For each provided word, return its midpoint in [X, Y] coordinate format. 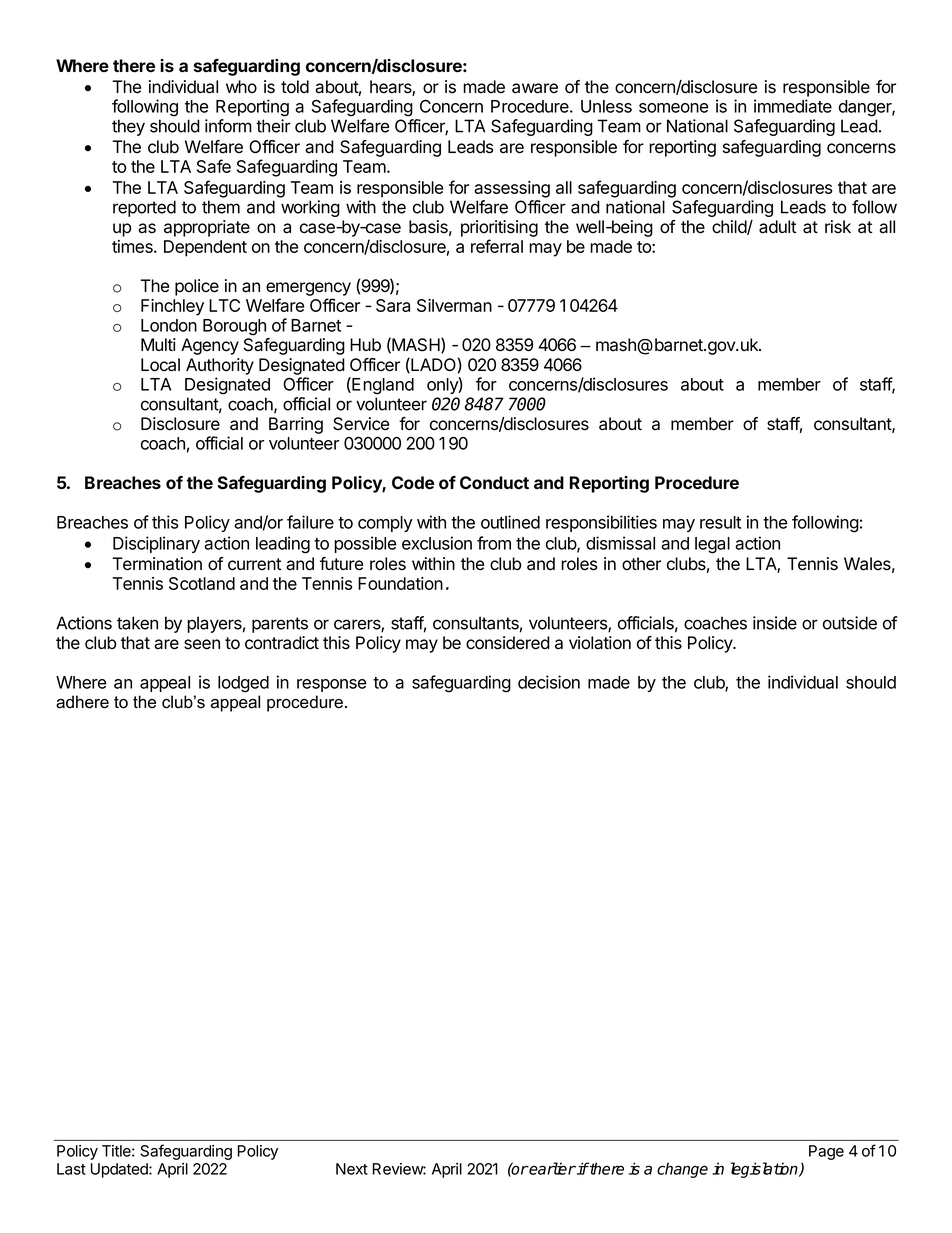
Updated [120, 1170]
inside [775, 623]
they [128, 127]
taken [137, 623]
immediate [793, 106]
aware [535, 88]
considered [508, 643]
